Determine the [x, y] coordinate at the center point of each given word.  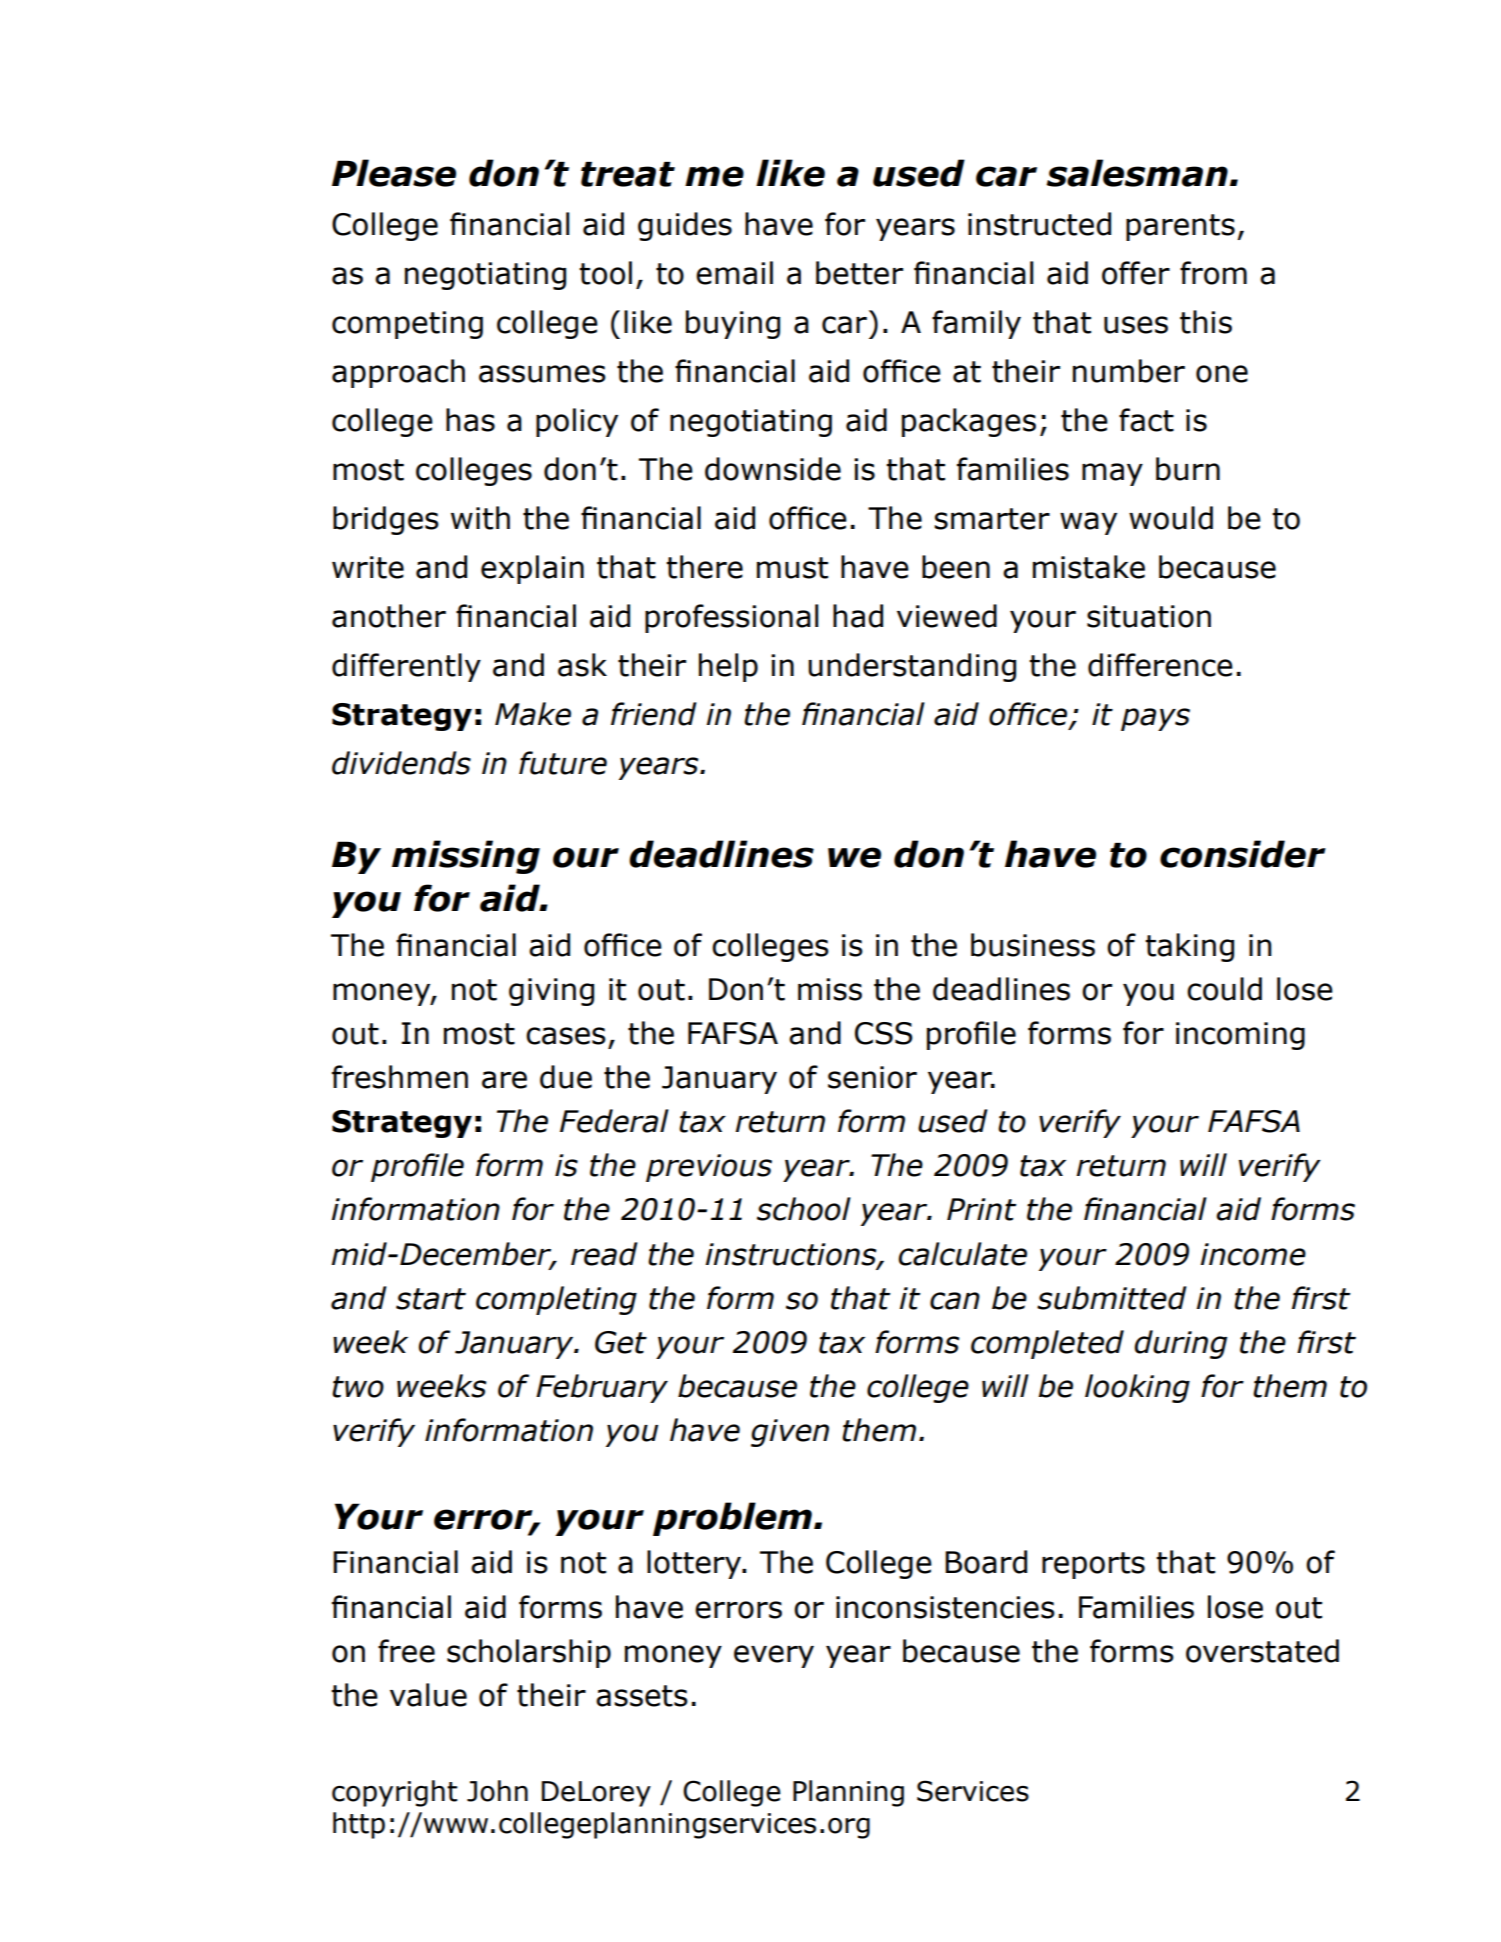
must [792, 568]
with [480, 518]
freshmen [400, 1077]
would [1171, 518]
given [790, 1433]
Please [394, 173]
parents [1180, 227]
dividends [401, 763]
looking [1137, 1388]
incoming [1240, 1036]
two [358, 1387]
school [804, 1209]
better [859, 273]
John [497, 1791]
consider [1243, 854]
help [728, 667]
